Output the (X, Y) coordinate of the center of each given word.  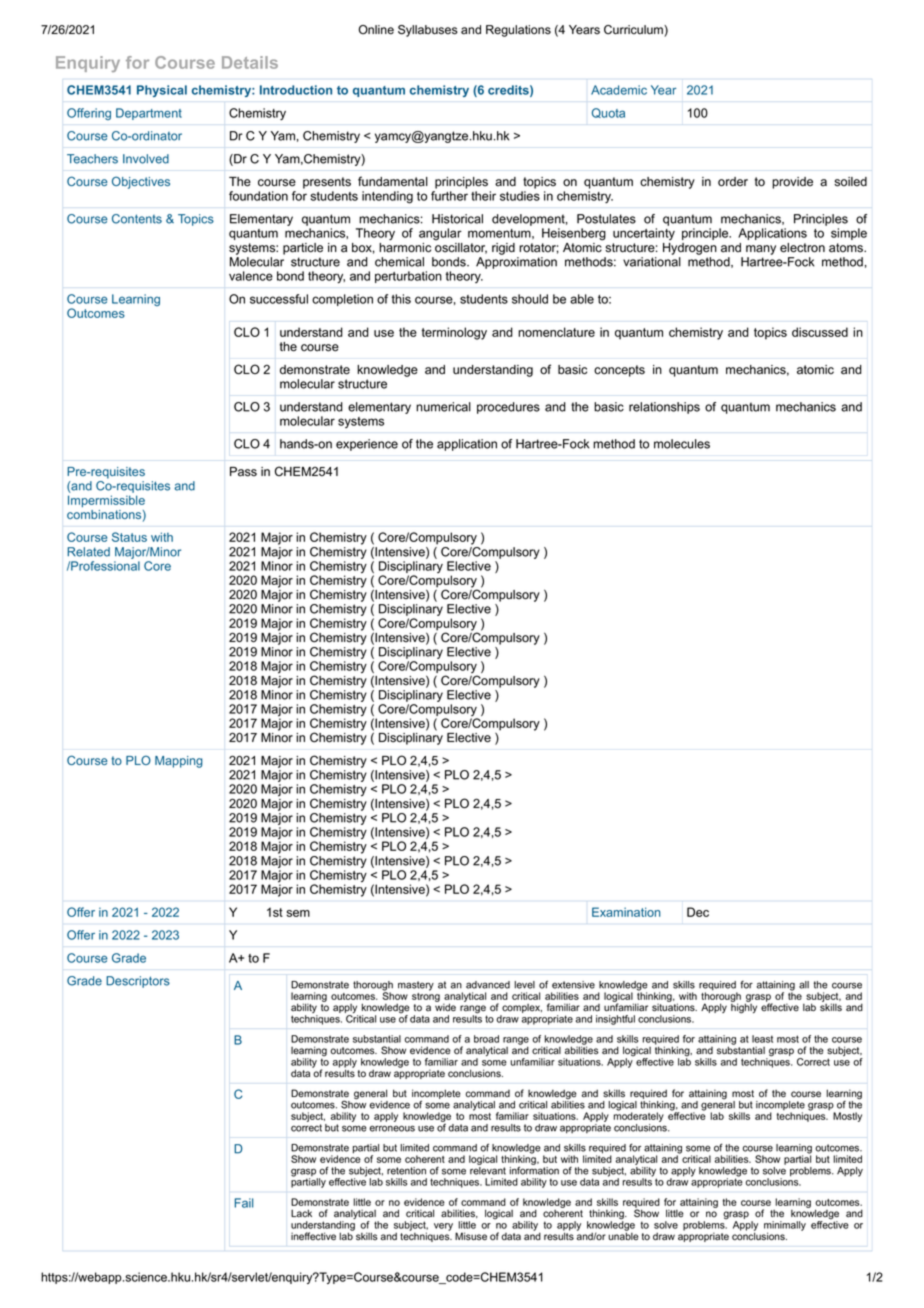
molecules (682, 444)
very (443, 1227)
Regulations (518, 31)
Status (129, 537)
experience (367, 445)
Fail (244, 1203)
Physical (162, 91)
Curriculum (634, 31)
